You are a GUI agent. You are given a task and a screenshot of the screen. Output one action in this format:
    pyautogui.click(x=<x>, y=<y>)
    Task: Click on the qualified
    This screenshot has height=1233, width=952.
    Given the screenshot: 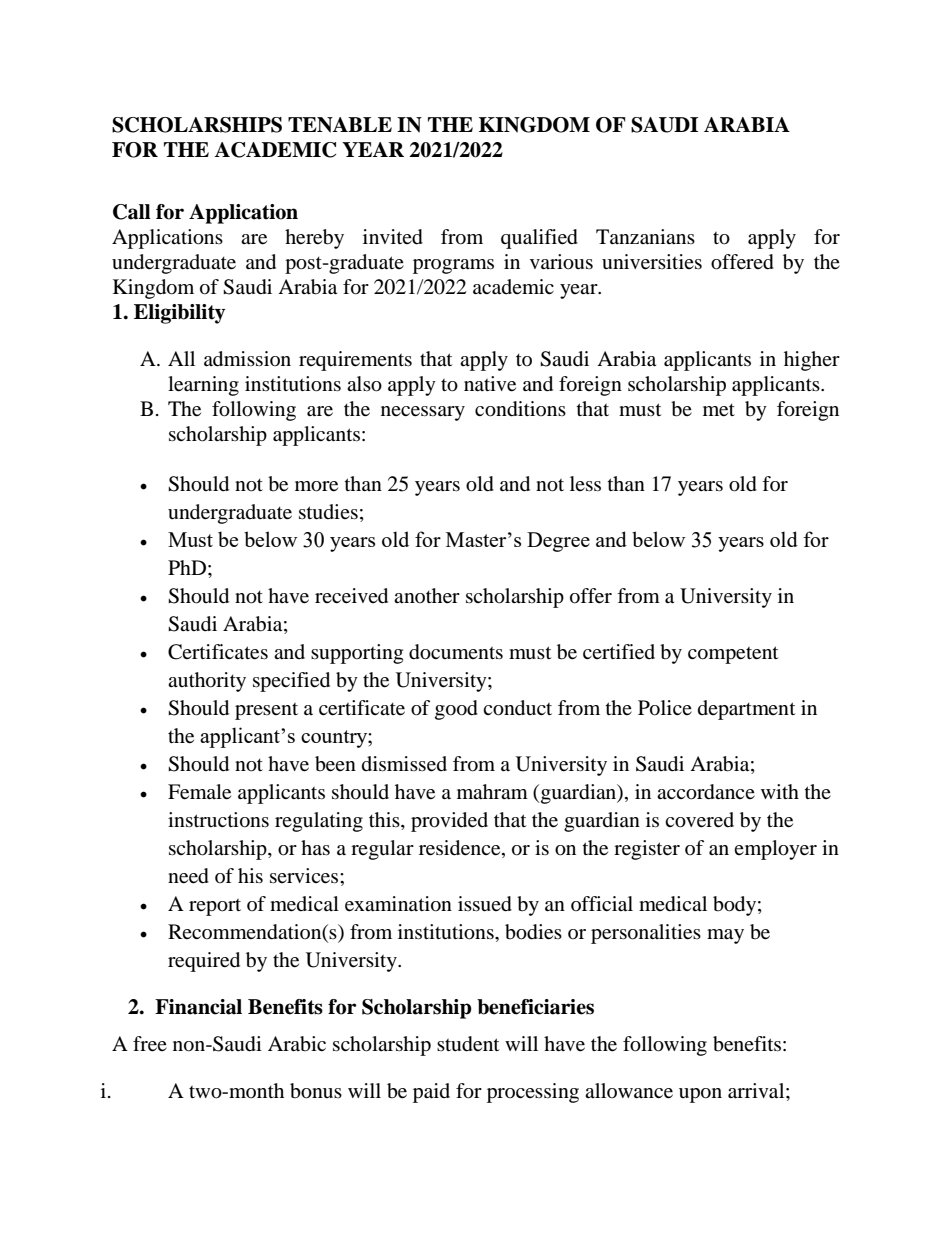 What is the action you would take?
    pyautogui.click(x=539, y=239)
